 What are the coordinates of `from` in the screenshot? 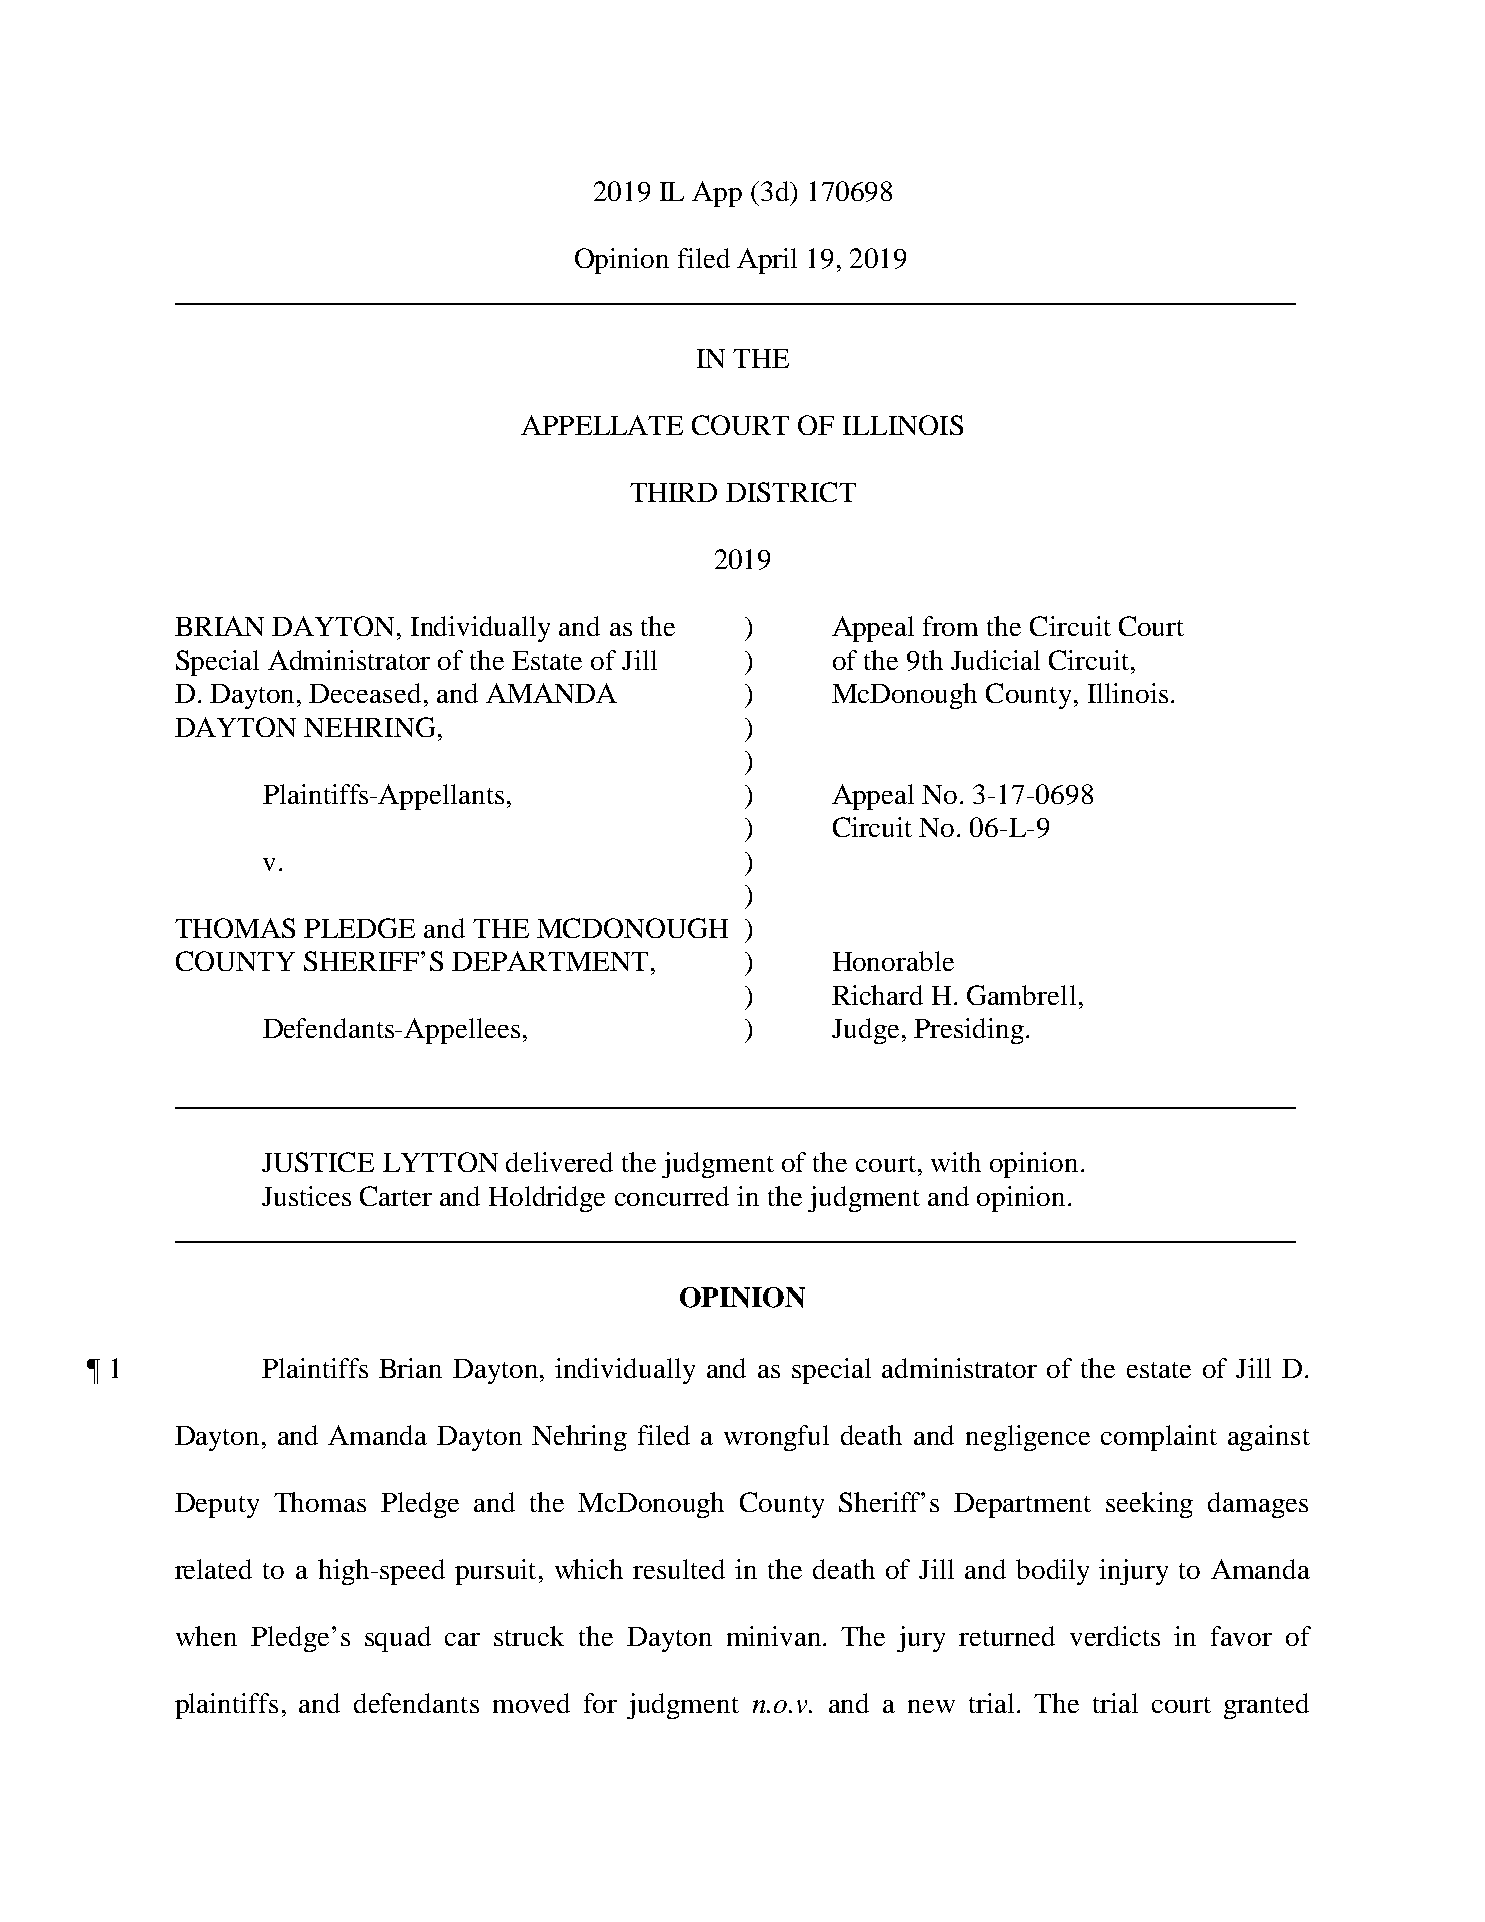 It's located at (950, 626).
